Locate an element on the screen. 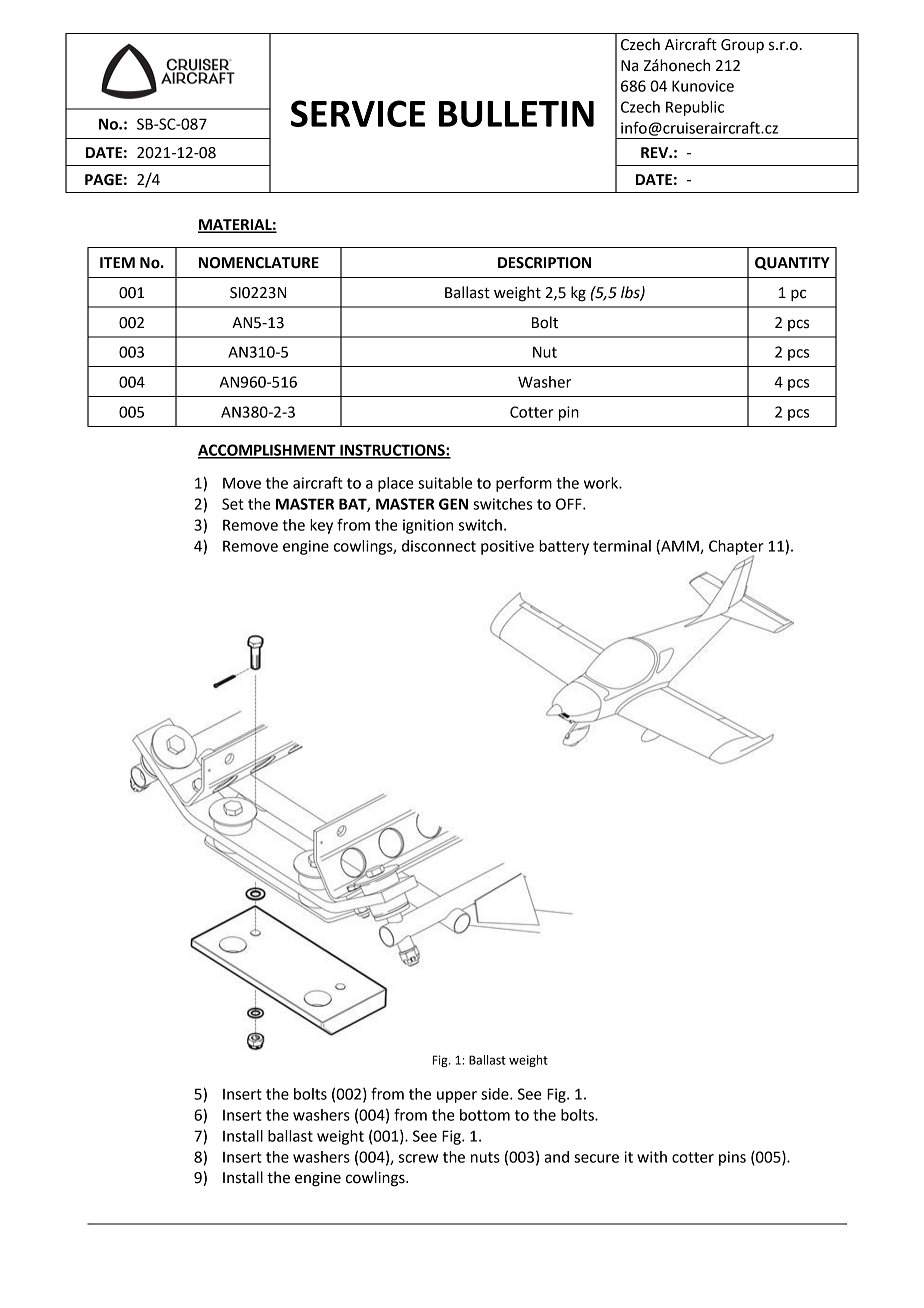  disconnect is located at coordinates (439, 546).
